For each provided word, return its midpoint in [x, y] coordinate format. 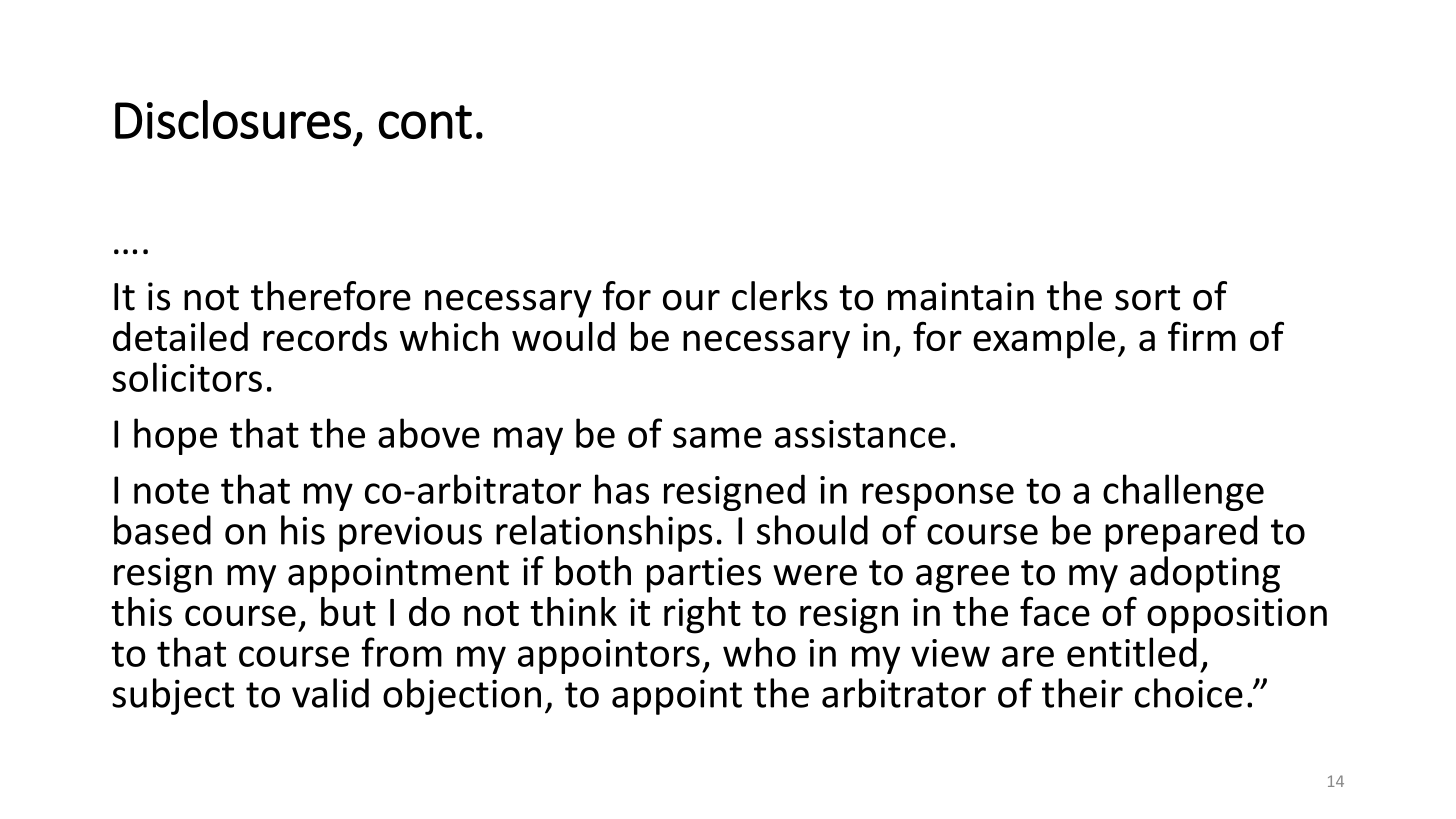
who [759, 652]
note [171, 491]
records [325, 336]
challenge [1183, 492]
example [1044, 340]
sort [1147, 298]
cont [425, 122]
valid [330, 693]
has [622, 489]
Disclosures [233, 119]
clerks [780, 296]
